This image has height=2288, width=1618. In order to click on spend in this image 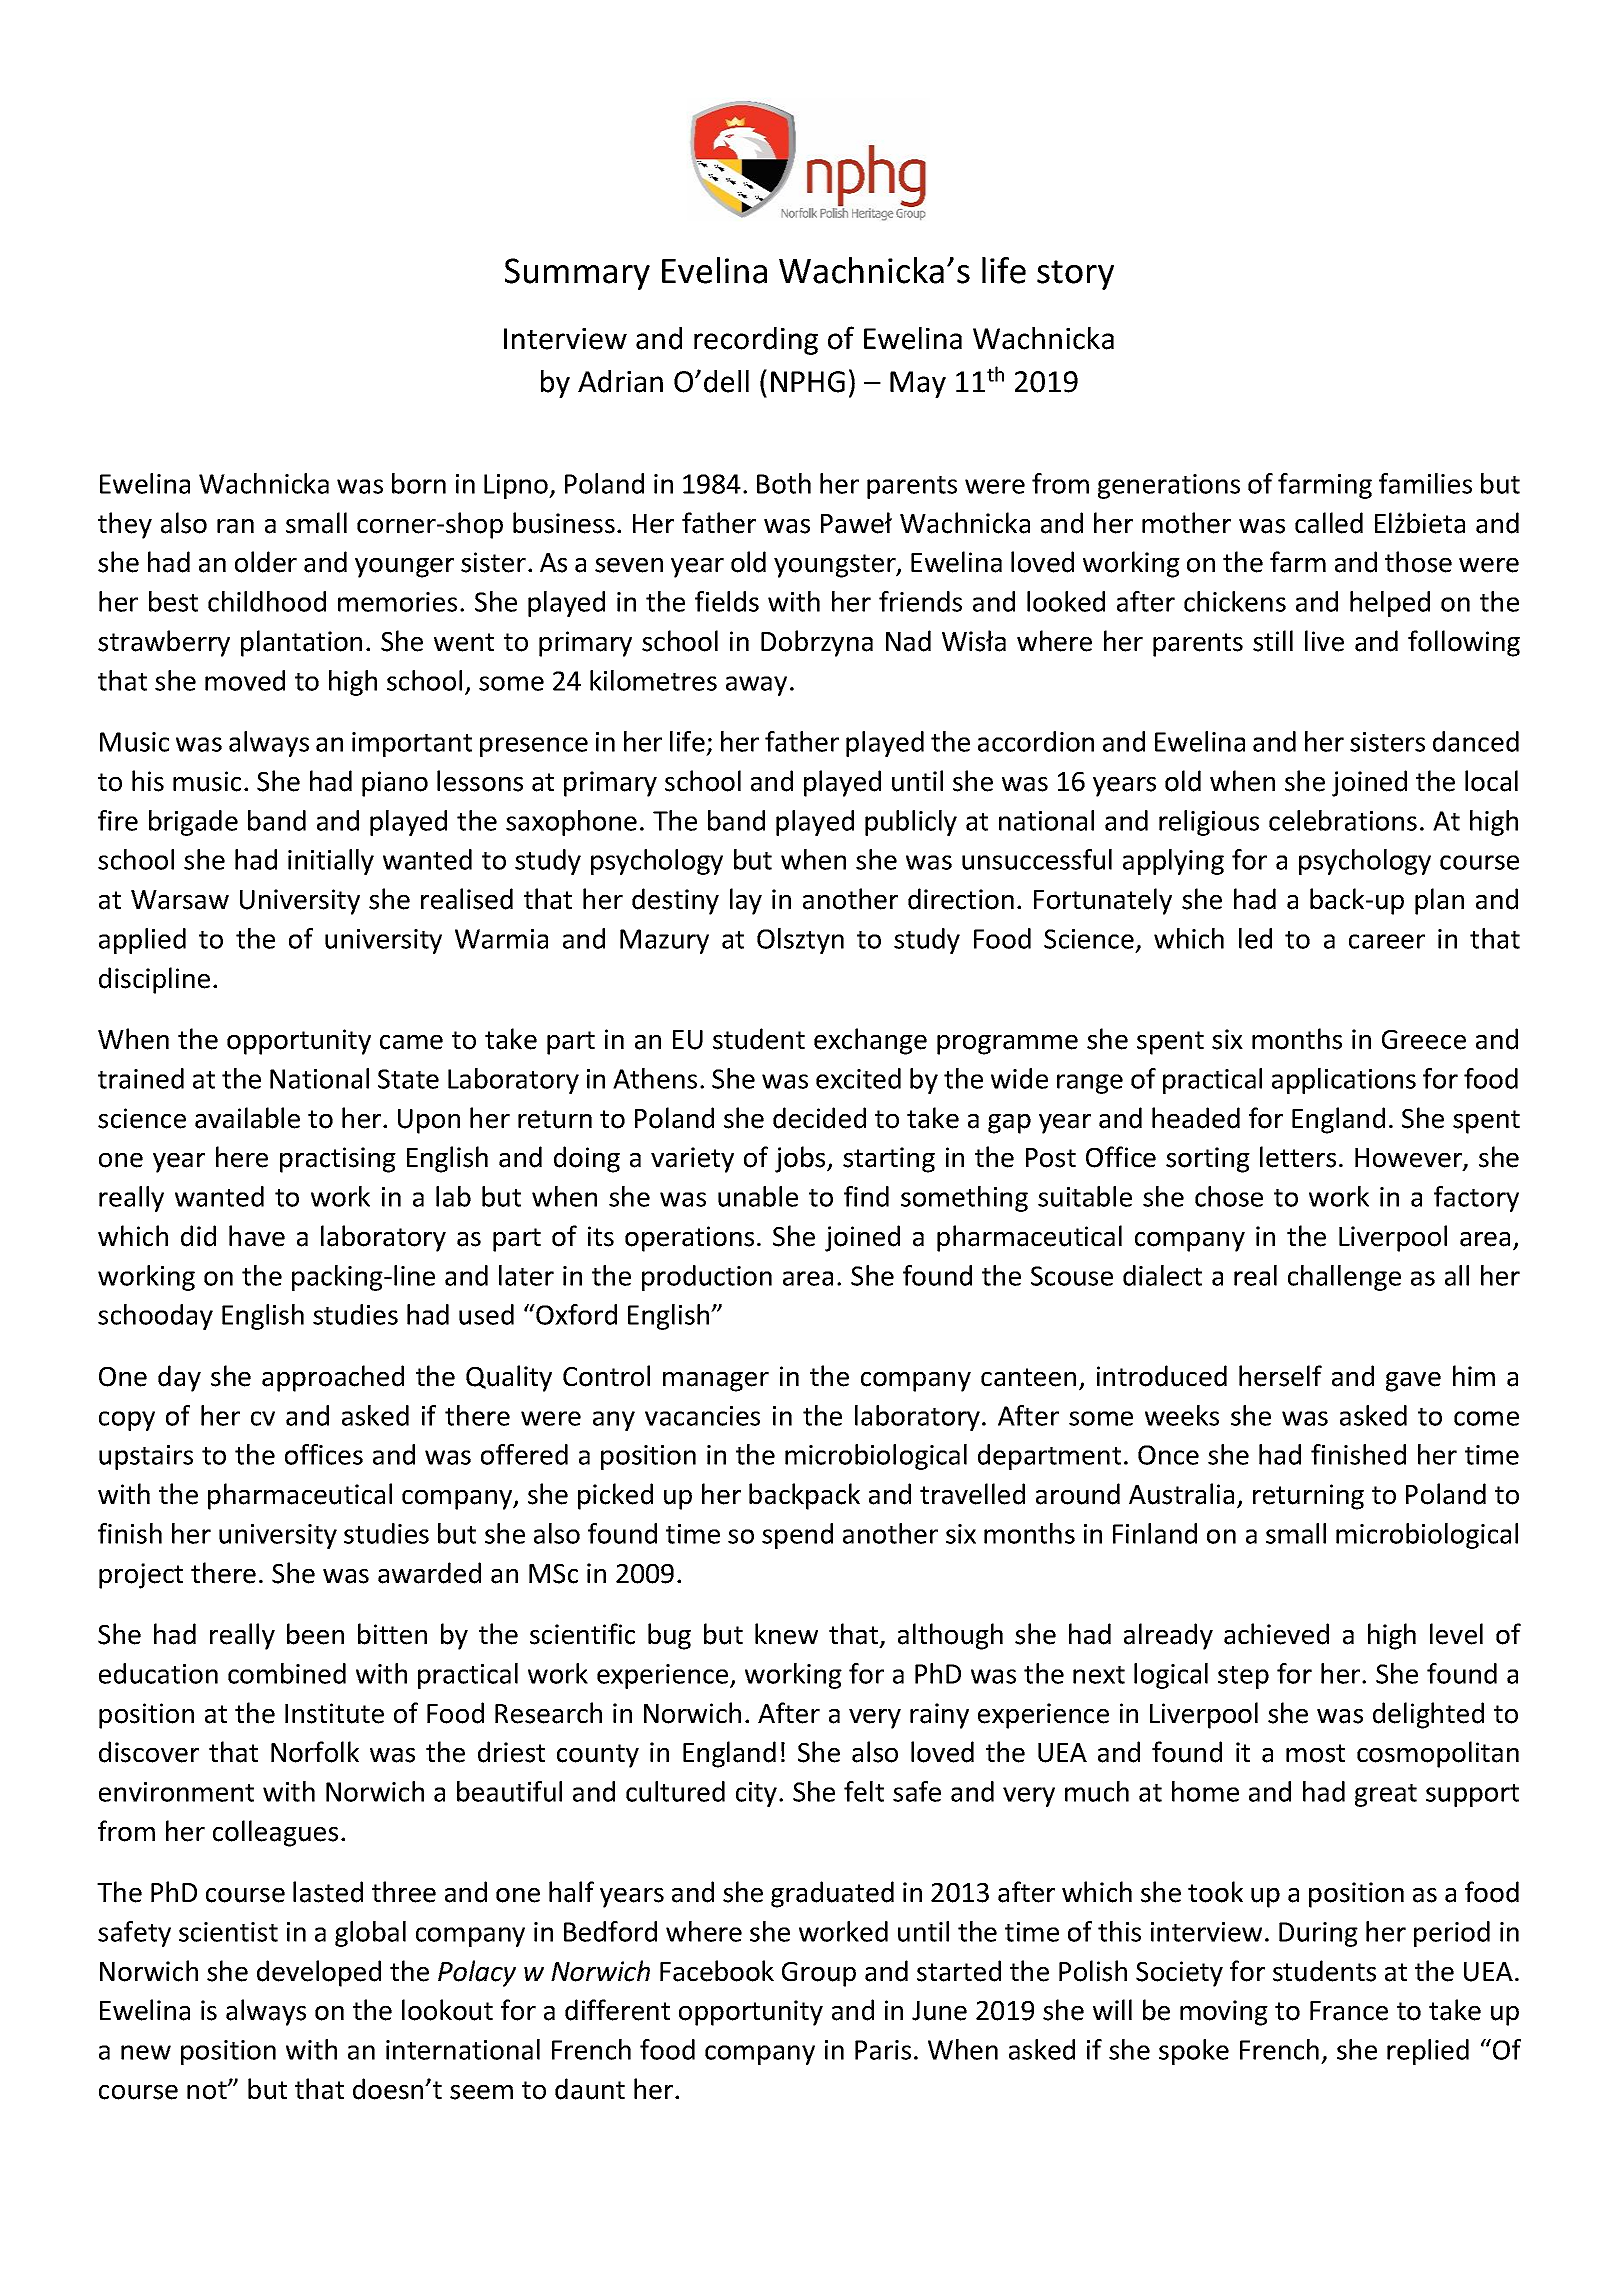, I will do `click(797, 1536)`.
